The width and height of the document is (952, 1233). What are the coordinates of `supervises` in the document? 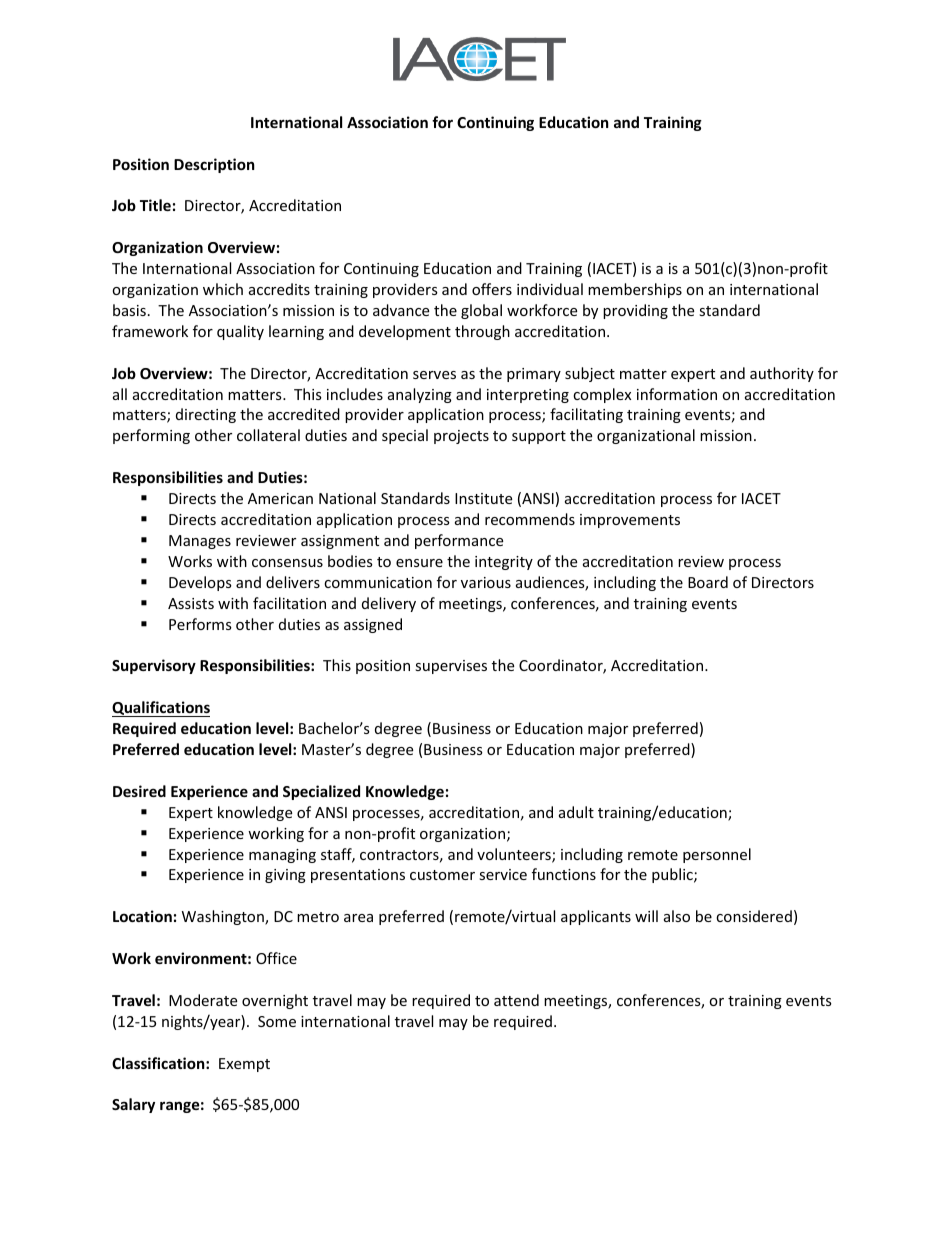 It's located at (451, 667).
